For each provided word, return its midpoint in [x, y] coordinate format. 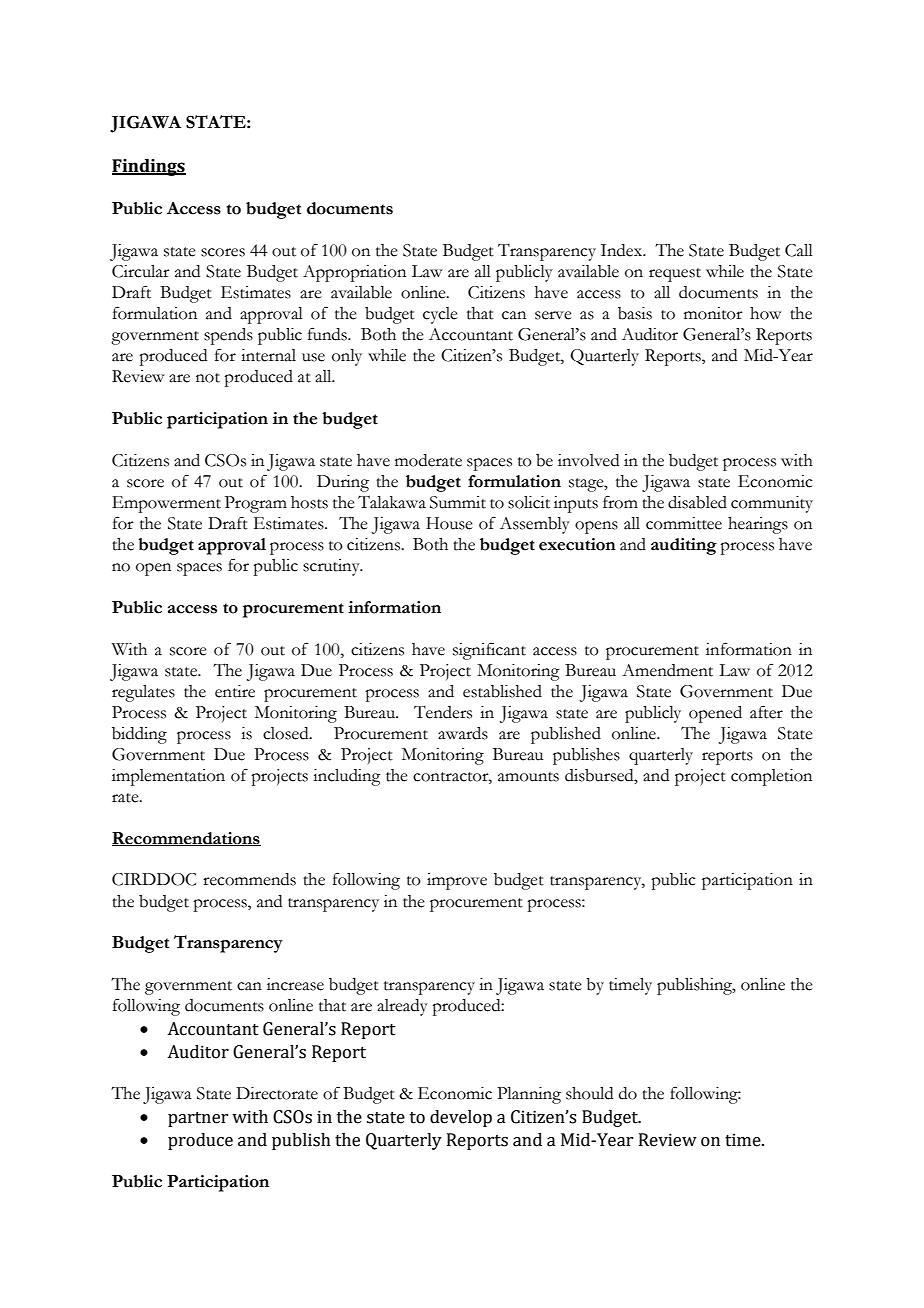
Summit [458, 502]
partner [198, 1119]
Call [799, 250]
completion [771, 777]
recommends [249, 879]
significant [489, 651]
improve [457, 881]
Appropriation [354, 273]
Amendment [667, 670]
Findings [149, 167]
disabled [697, 502]
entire [235, 691]
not [208, 378]
